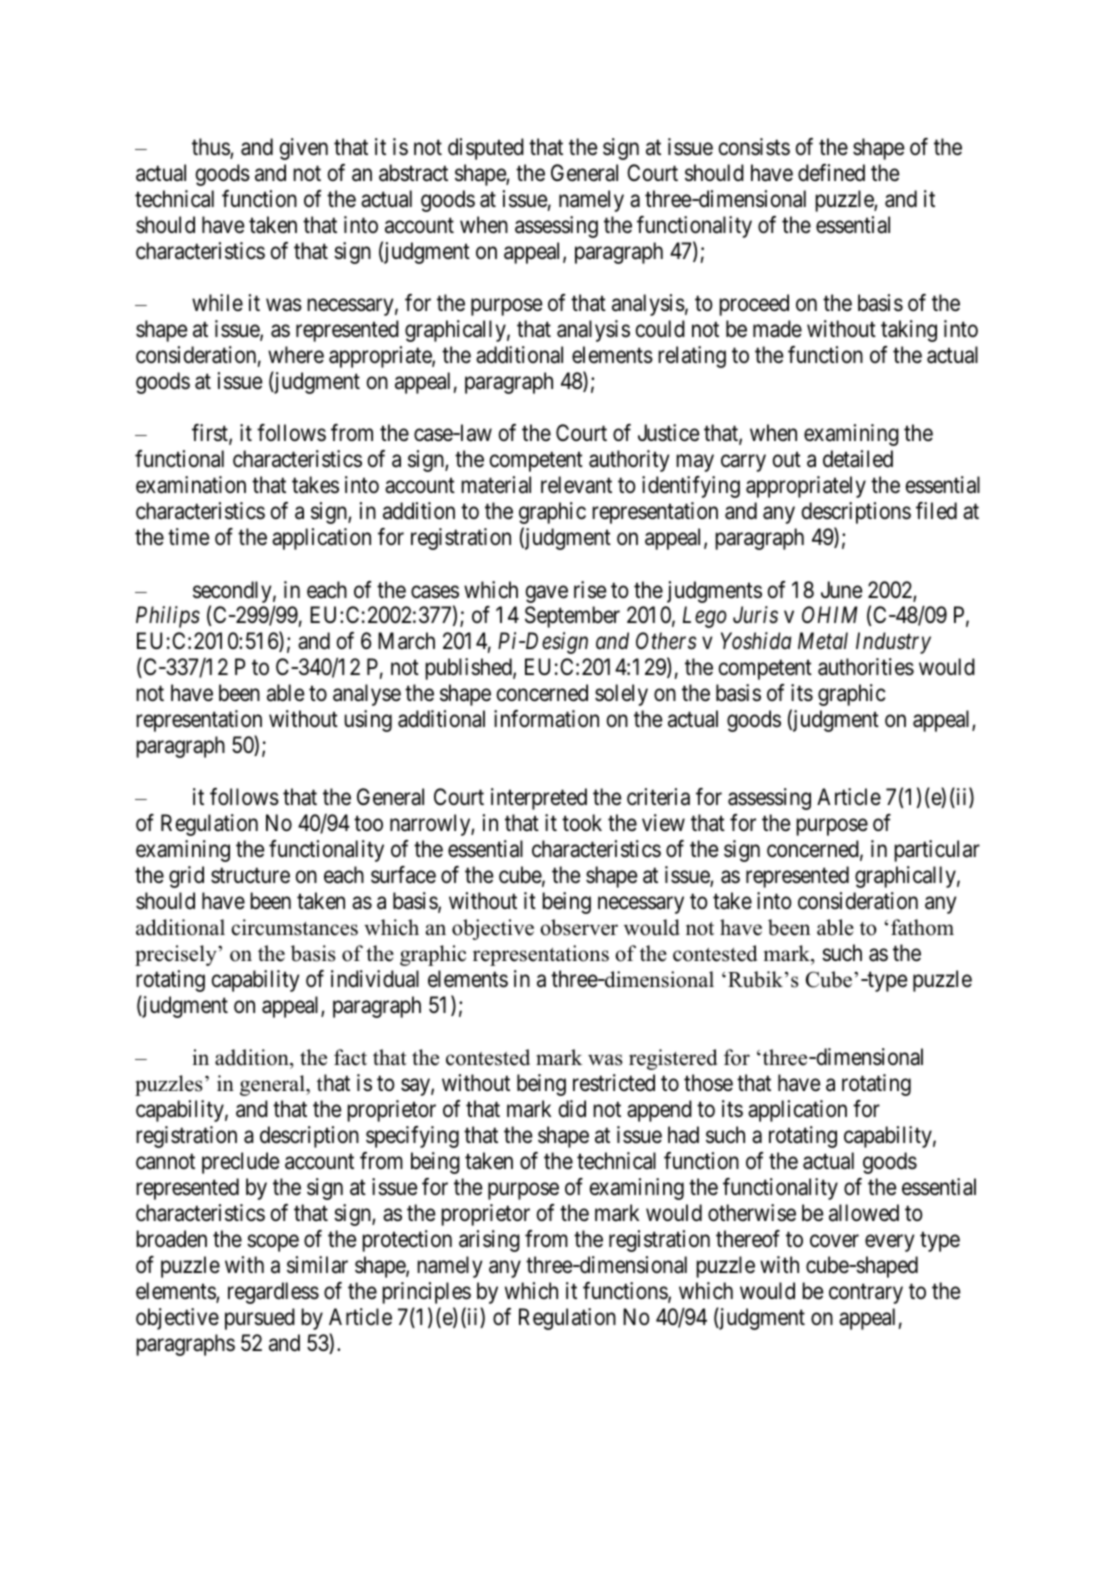 This screenshot has height=1583, width=1119. What do you see at coordinates (273, 1293) in the screenshot?
I see `regardless` at bounding box center [273, 1293].
